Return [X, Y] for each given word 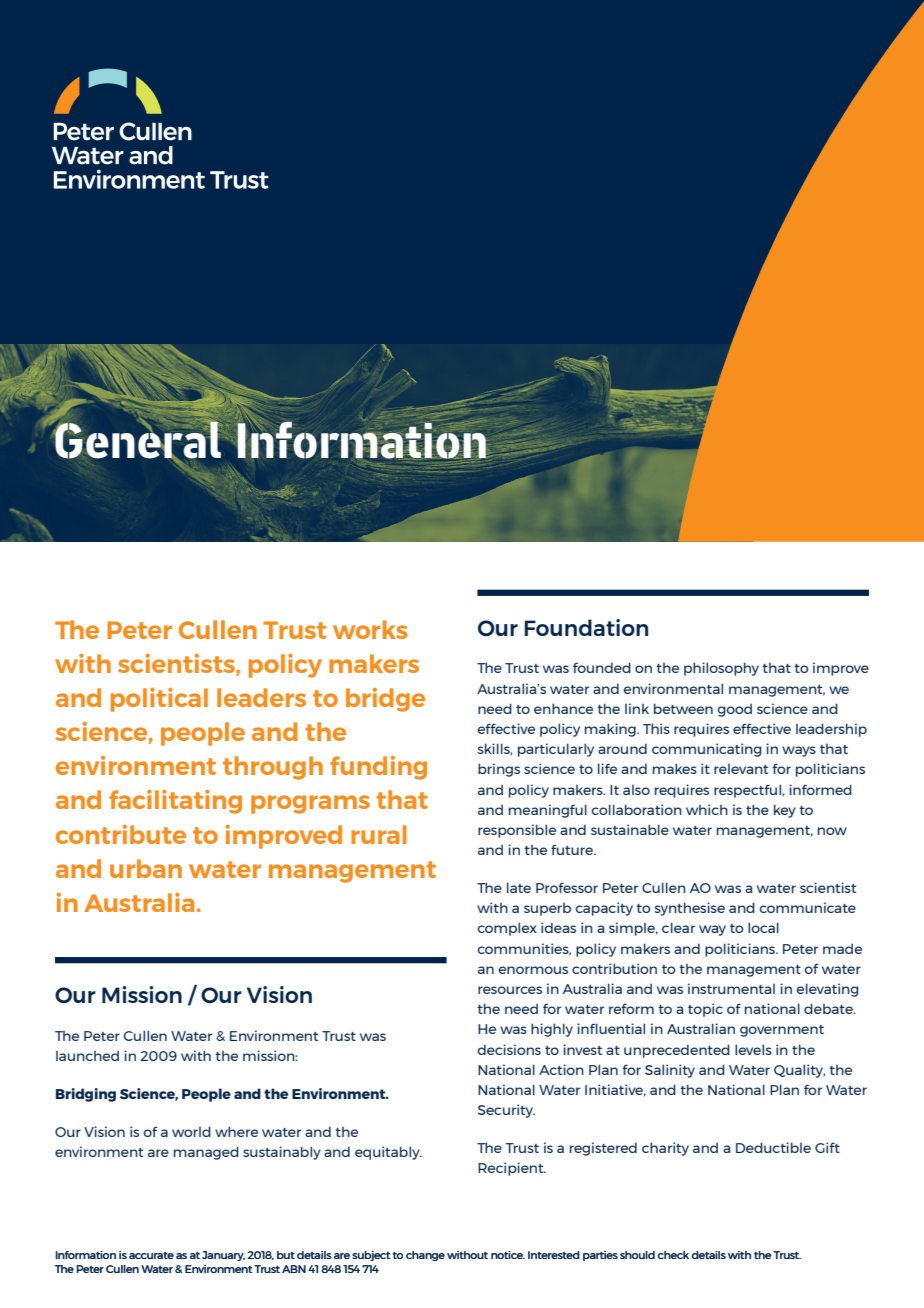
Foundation [586, 627]
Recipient [512, 1169]
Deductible [773, 1147]
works [370, 629]
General [138, 440]
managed [206, 1153]
